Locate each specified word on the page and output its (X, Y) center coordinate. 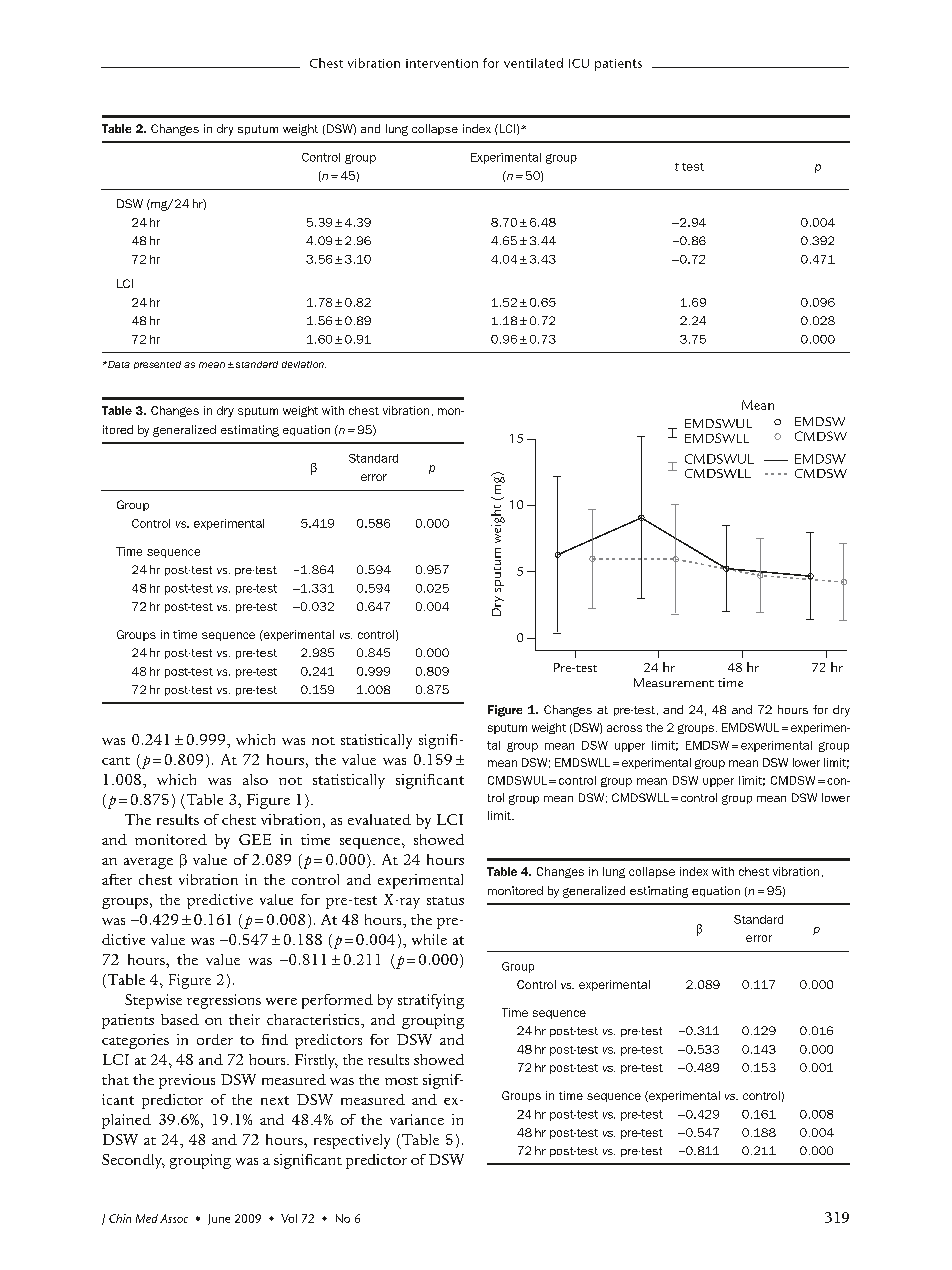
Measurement (674, 682)
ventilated (533, 63)
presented (157, 365)
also (255, 779)
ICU (579, 63)
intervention (442, 63)
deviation (304, 364)
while (429, 939)
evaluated (379, 819)
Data (118, 364)
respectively (352, 1141)
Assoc (174, 1218)
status (445, 901)
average (148, 863)
